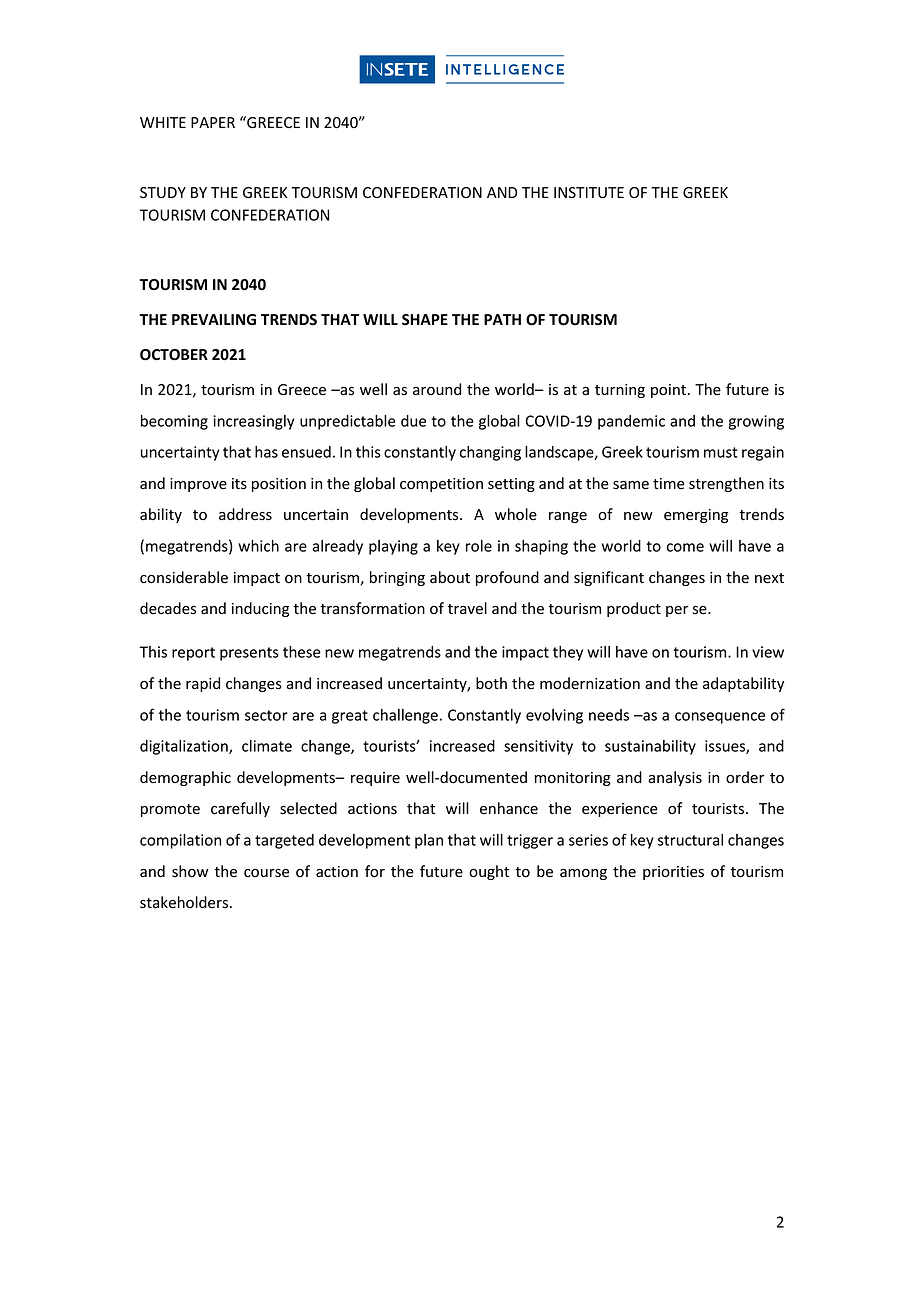  What do you see at coordinates (213, 122) in the screenshot?
I see `PAPER` at bounding box center [213, 122].
